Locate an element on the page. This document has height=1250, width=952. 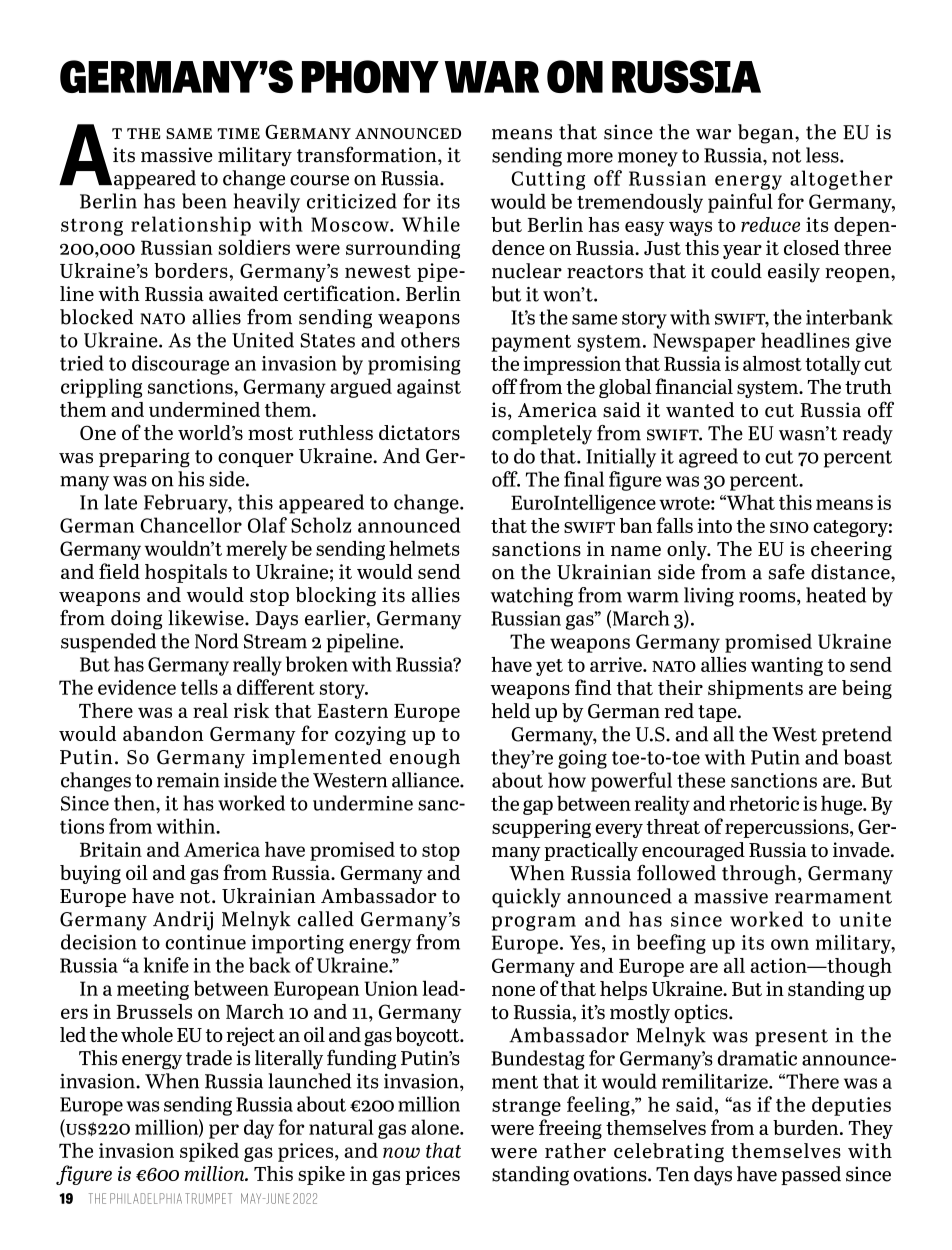
time is located at coordinates (238, 133).
